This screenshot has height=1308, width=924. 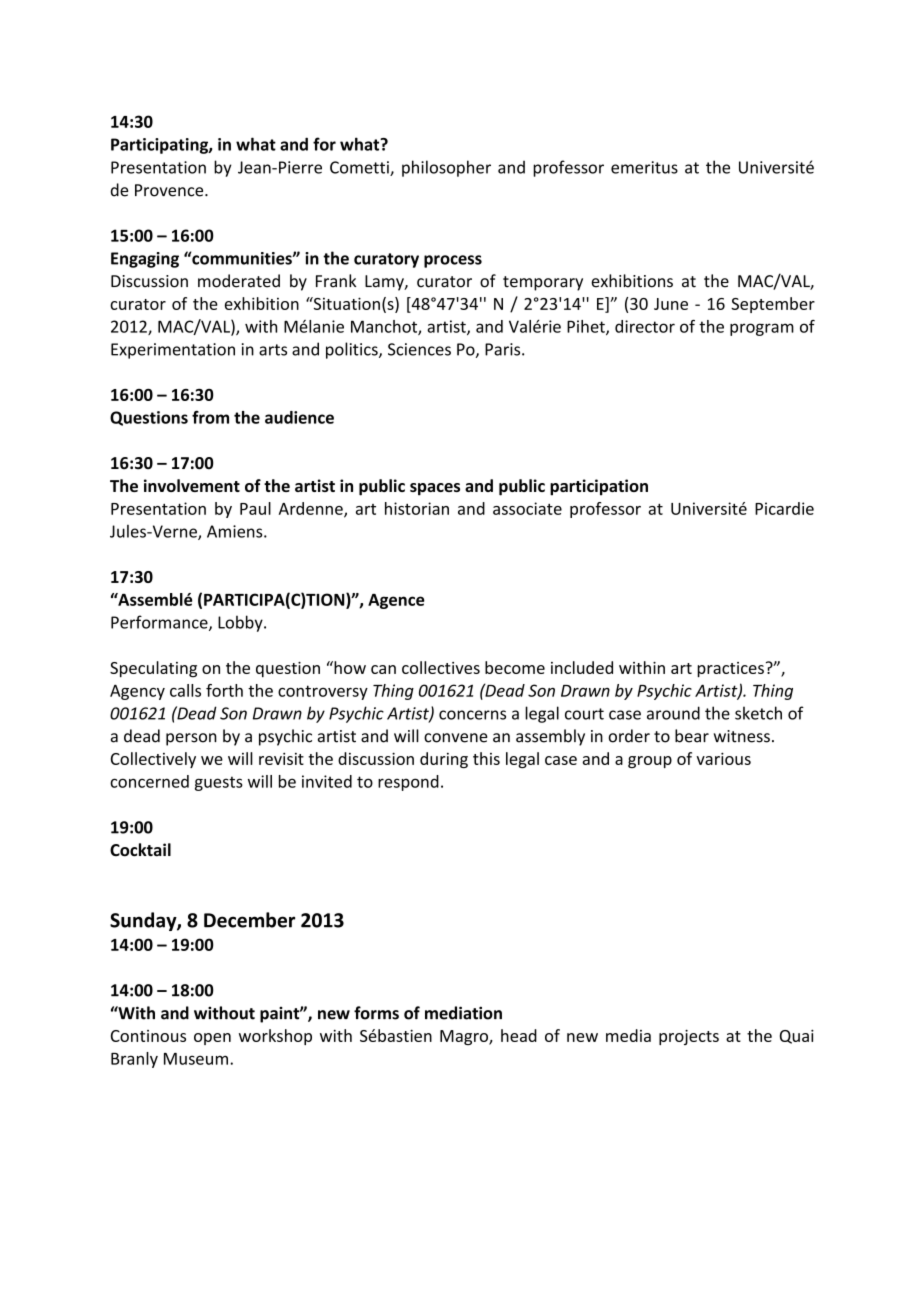 I want to click on open, so click(x=212, y=1039).
